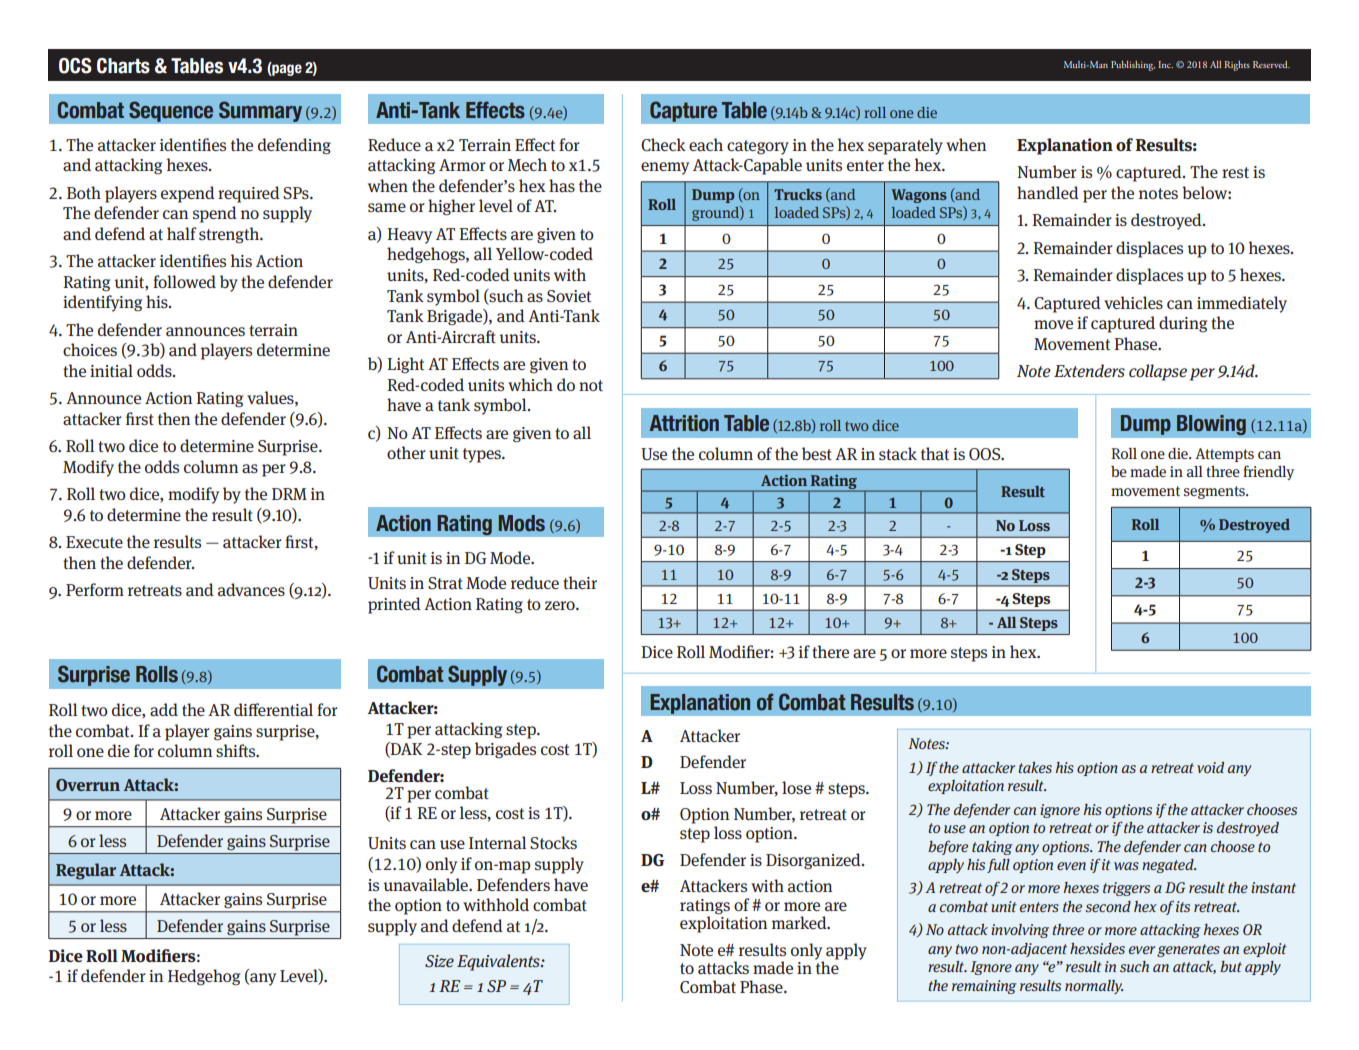 The image size is (1359, 1050). What do you see at coordinates (439, 961) in the image?
I see `Size` at bounding box center [439, 961].
